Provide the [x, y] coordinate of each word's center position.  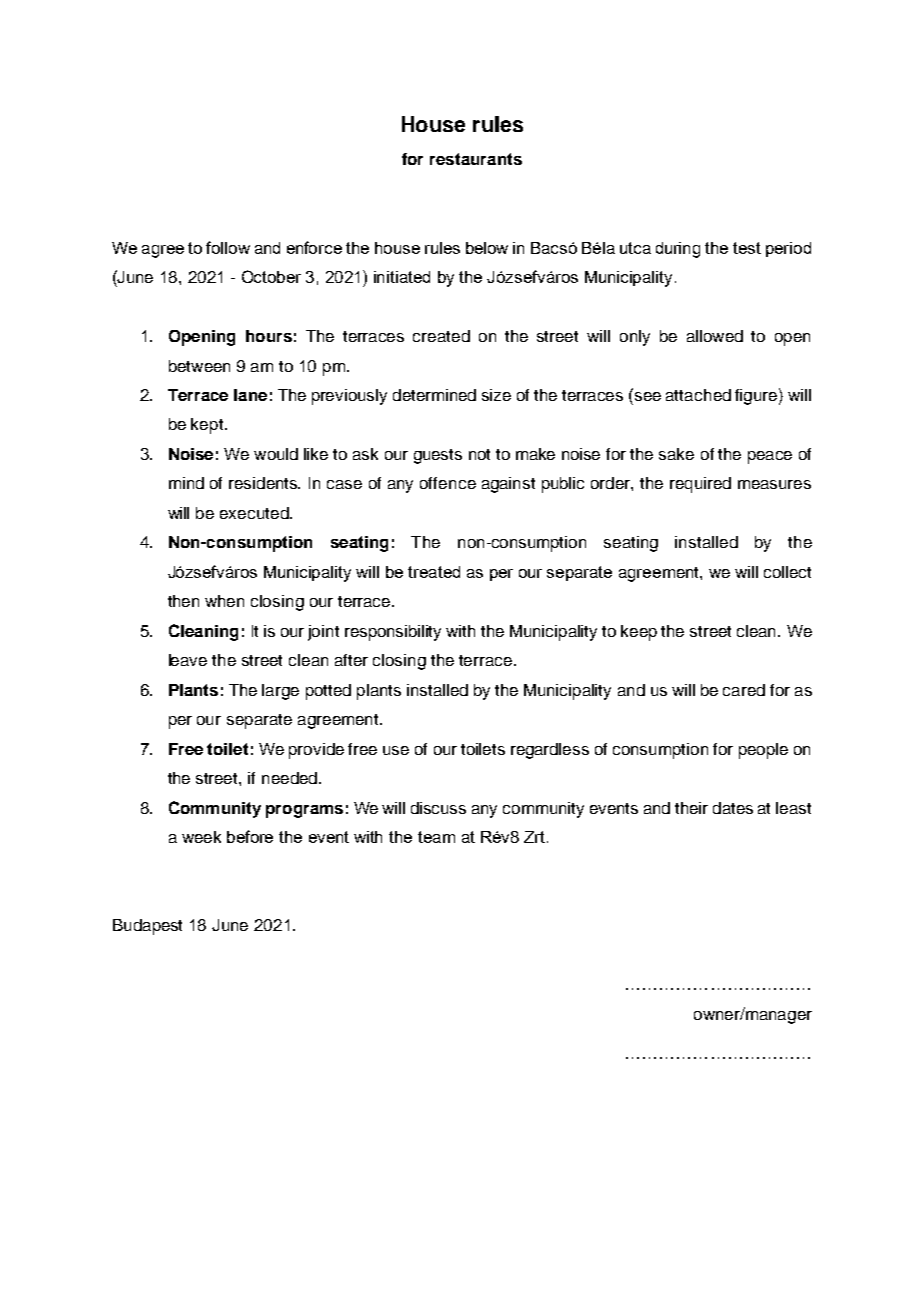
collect [787, 572]
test [747, 248]
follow [228, 247]
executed [254, 513]
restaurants [476, 159]
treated [434, 572]
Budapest [147, 927]
